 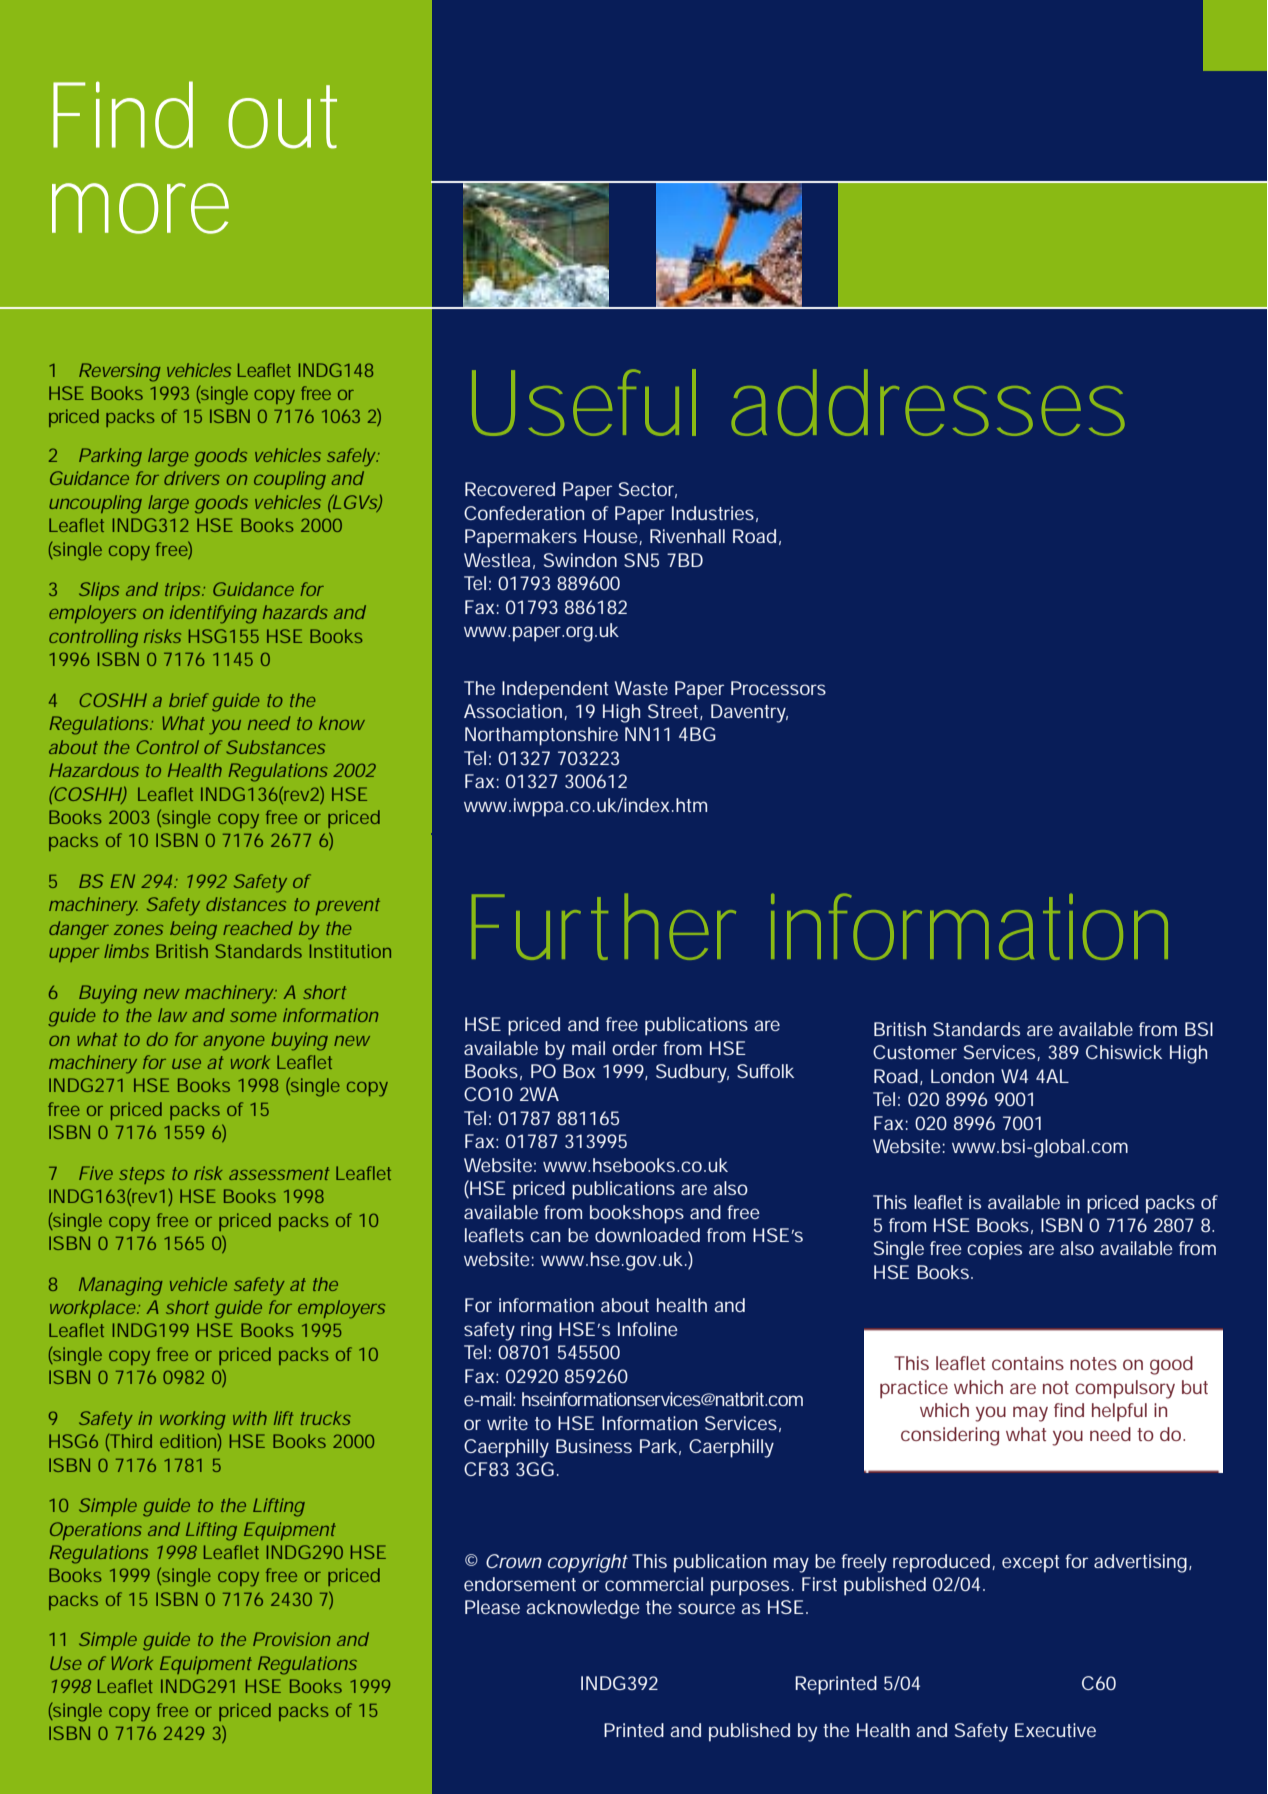 What do you see at coordinates (641, 688) in the screenshot?
I see `Waste` at bounding box center [641, 688].
